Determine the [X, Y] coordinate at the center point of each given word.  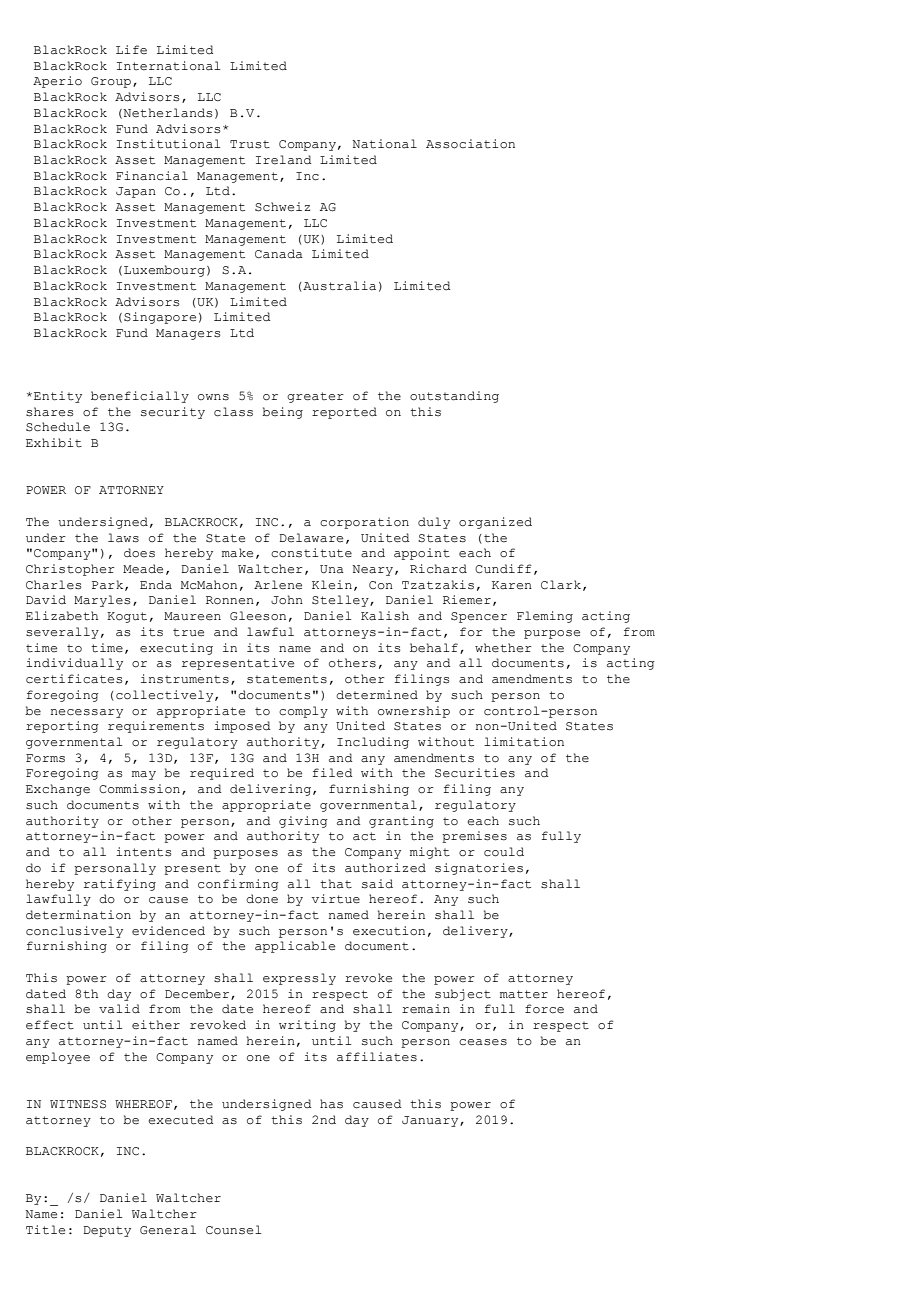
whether [503, 648]
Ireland [284, 160]
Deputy [107, 1231]
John [287, 600]
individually [74, 664]
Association [470, 144]
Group [111, 82]
